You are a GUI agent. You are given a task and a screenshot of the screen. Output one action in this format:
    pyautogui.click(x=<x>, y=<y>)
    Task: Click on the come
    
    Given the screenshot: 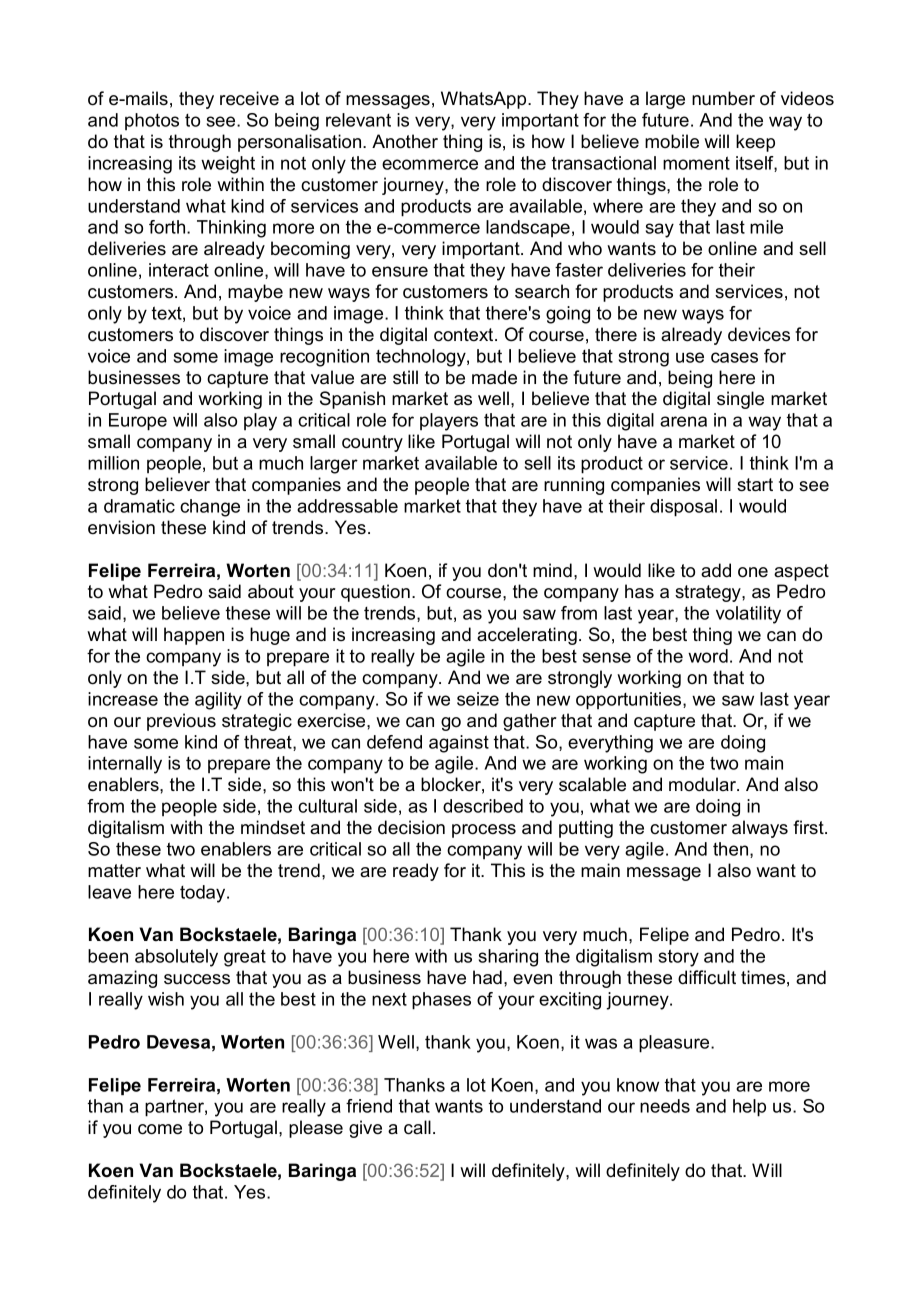 What is the action you would take?
    pyautogui.click(x=160, y=1129)
